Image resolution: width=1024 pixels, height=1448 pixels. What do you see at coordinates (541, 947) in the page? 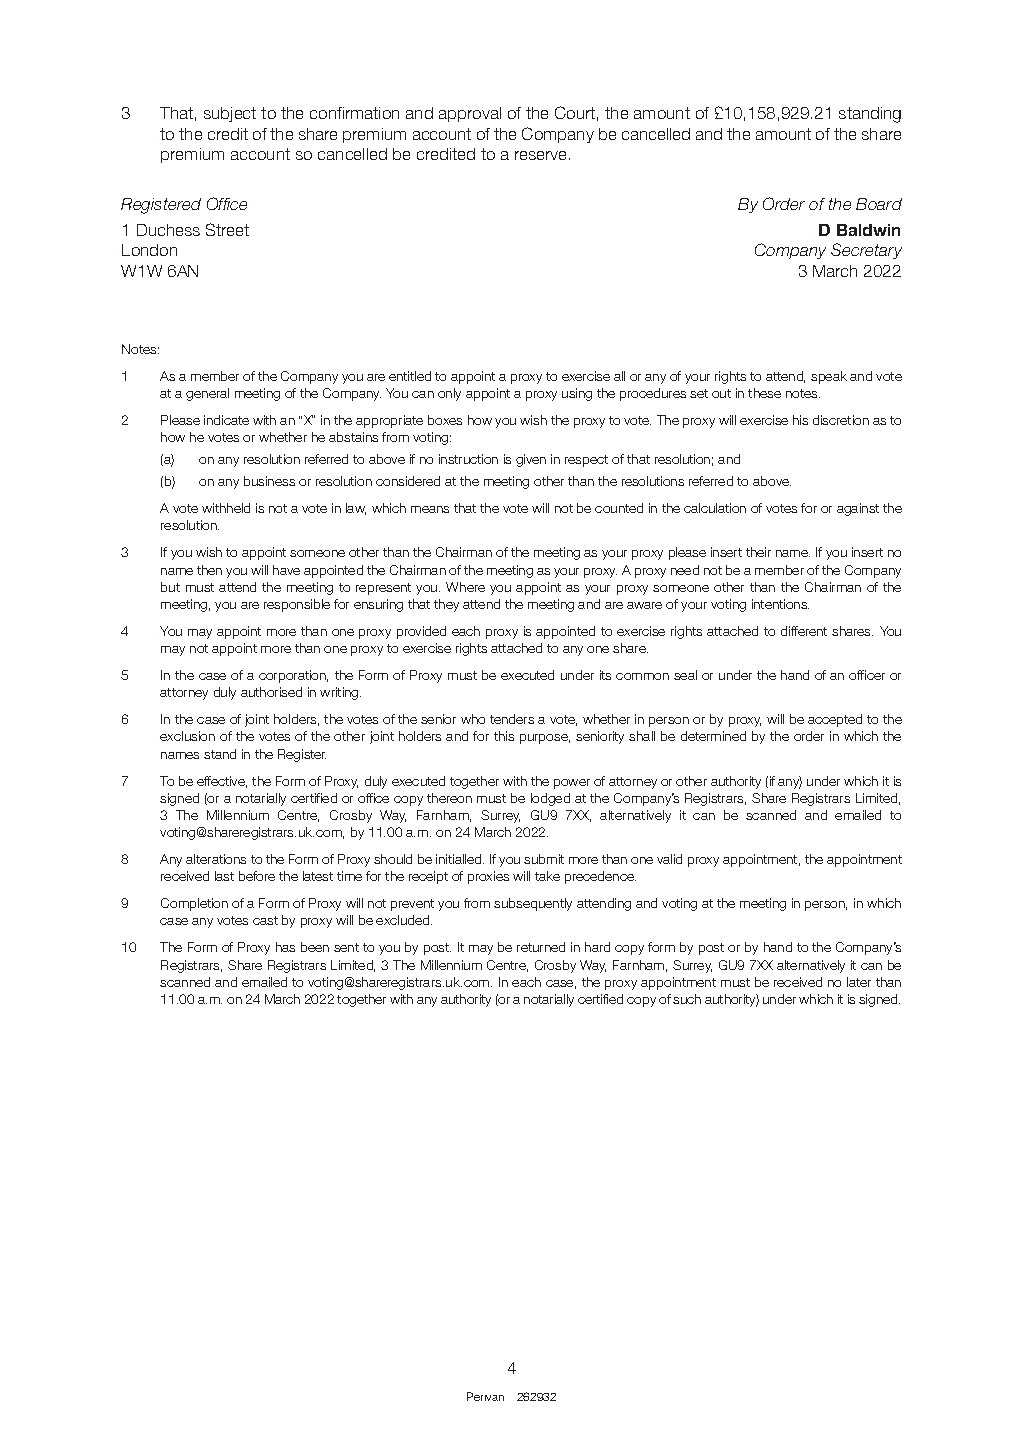
I see `returned` at bounding box center [541, 947].
